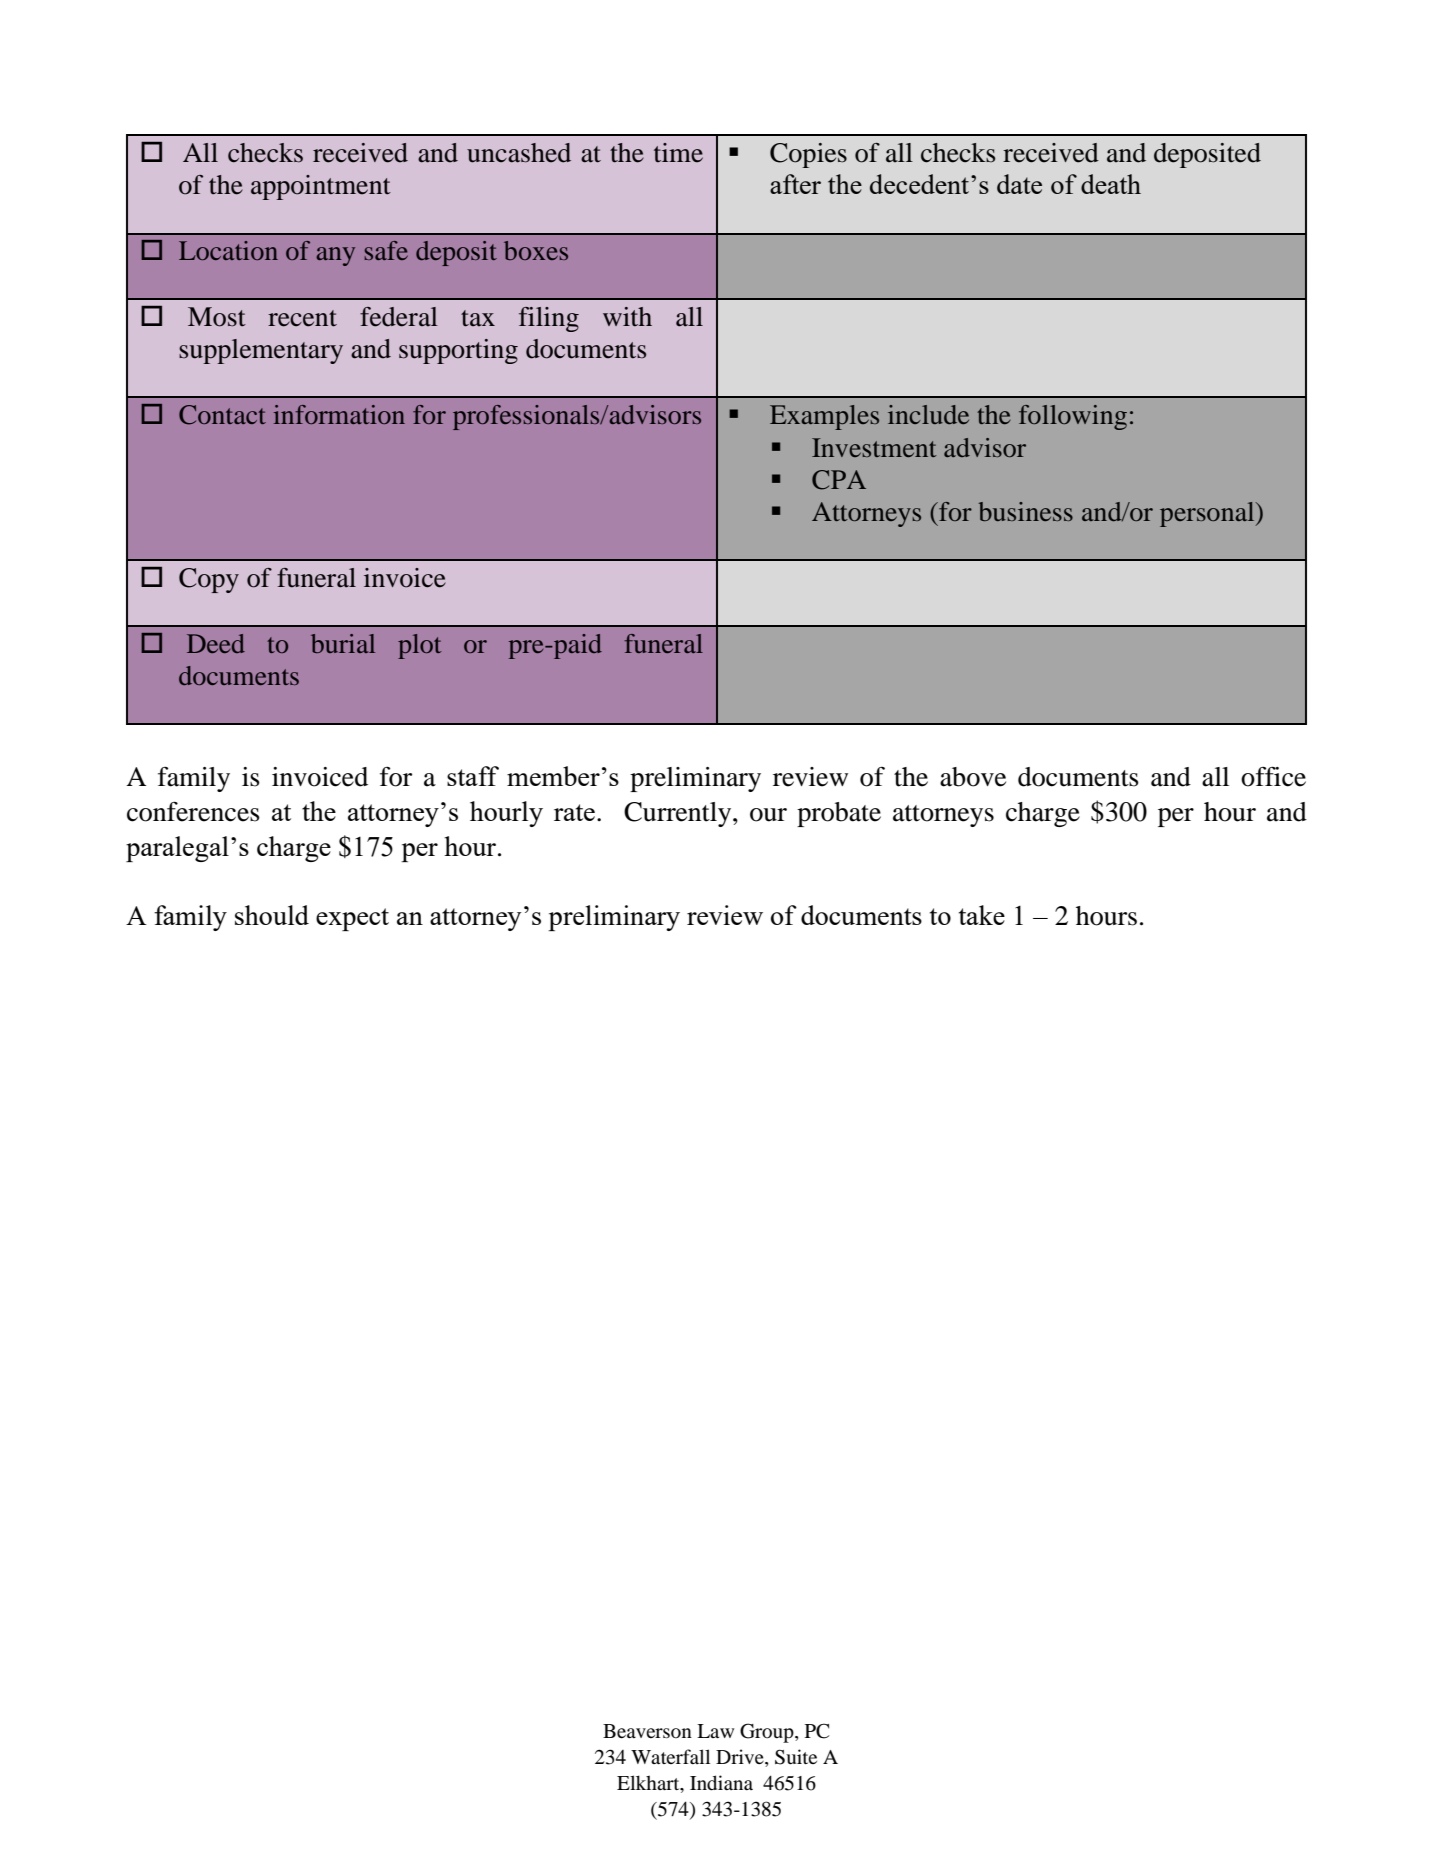 The image size is (1433, 1855). Describe the element at coordinates (679, 814) in the screenshot. I see `Currently` at that location.
